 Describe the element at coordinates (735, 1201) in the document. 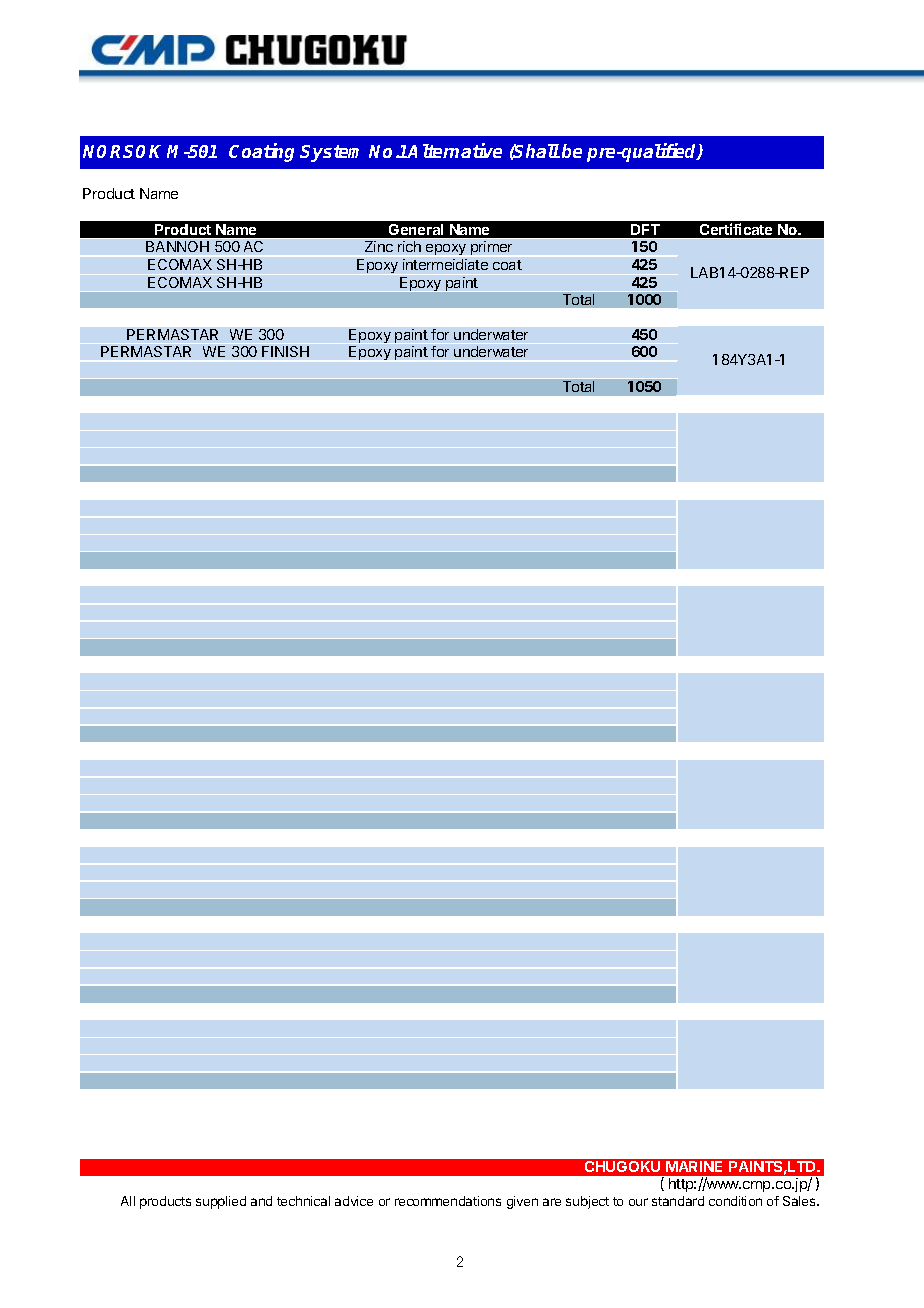

I see `condition` at that location.
